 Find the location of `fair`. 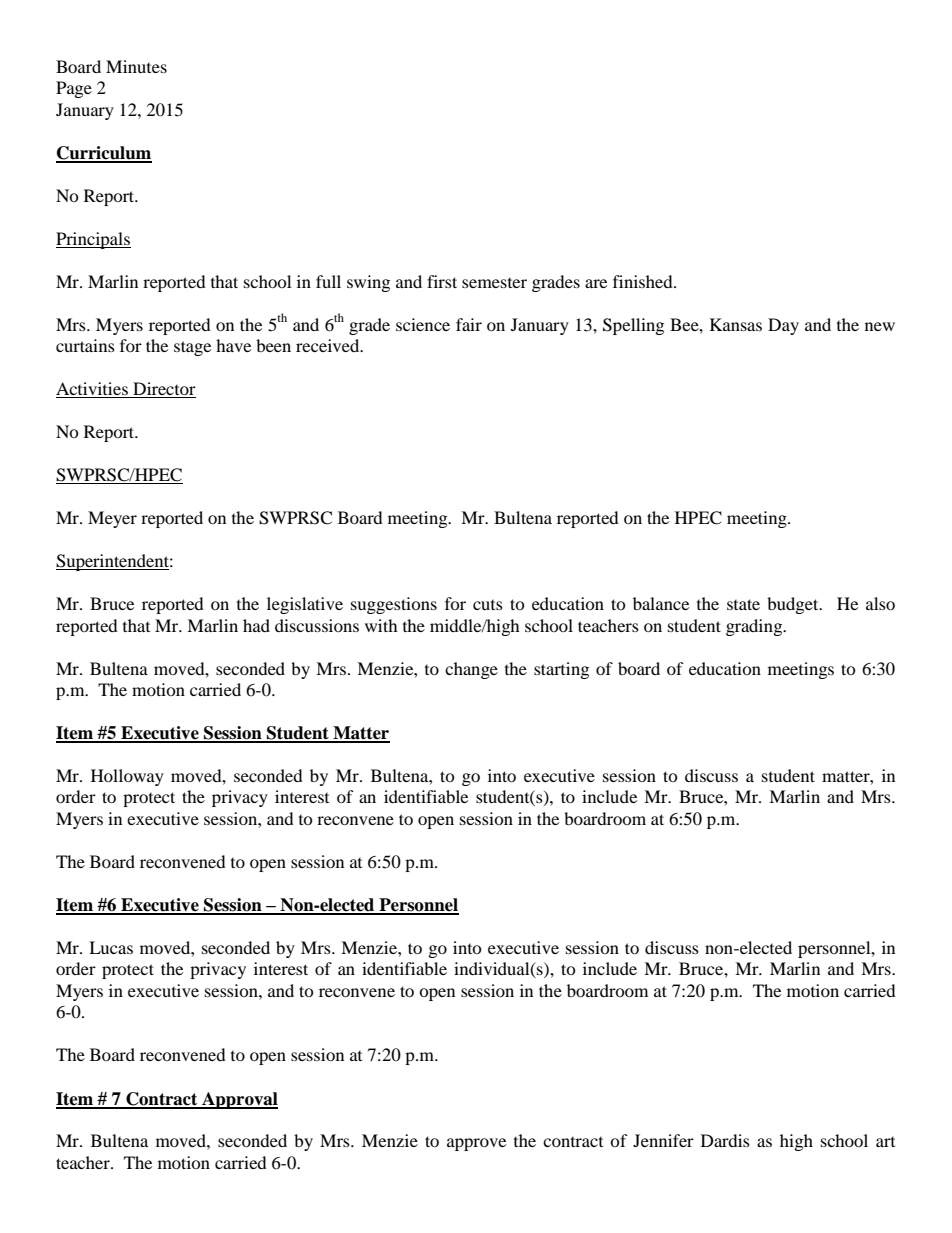

fair is located at coordinates (469, 324).
